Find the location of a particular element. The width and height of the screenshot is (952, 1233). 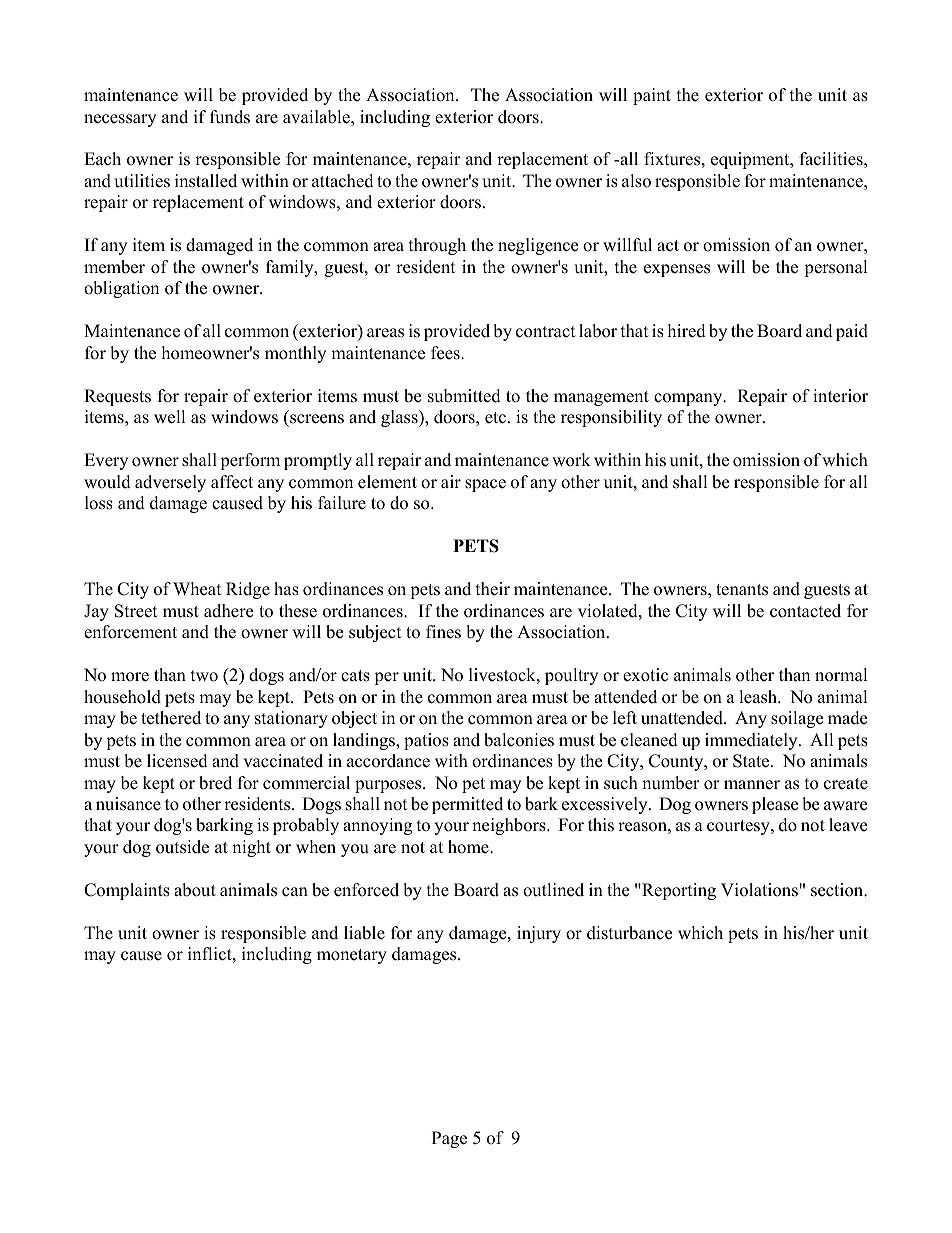

tenants is located at coordinates (742, 590).
